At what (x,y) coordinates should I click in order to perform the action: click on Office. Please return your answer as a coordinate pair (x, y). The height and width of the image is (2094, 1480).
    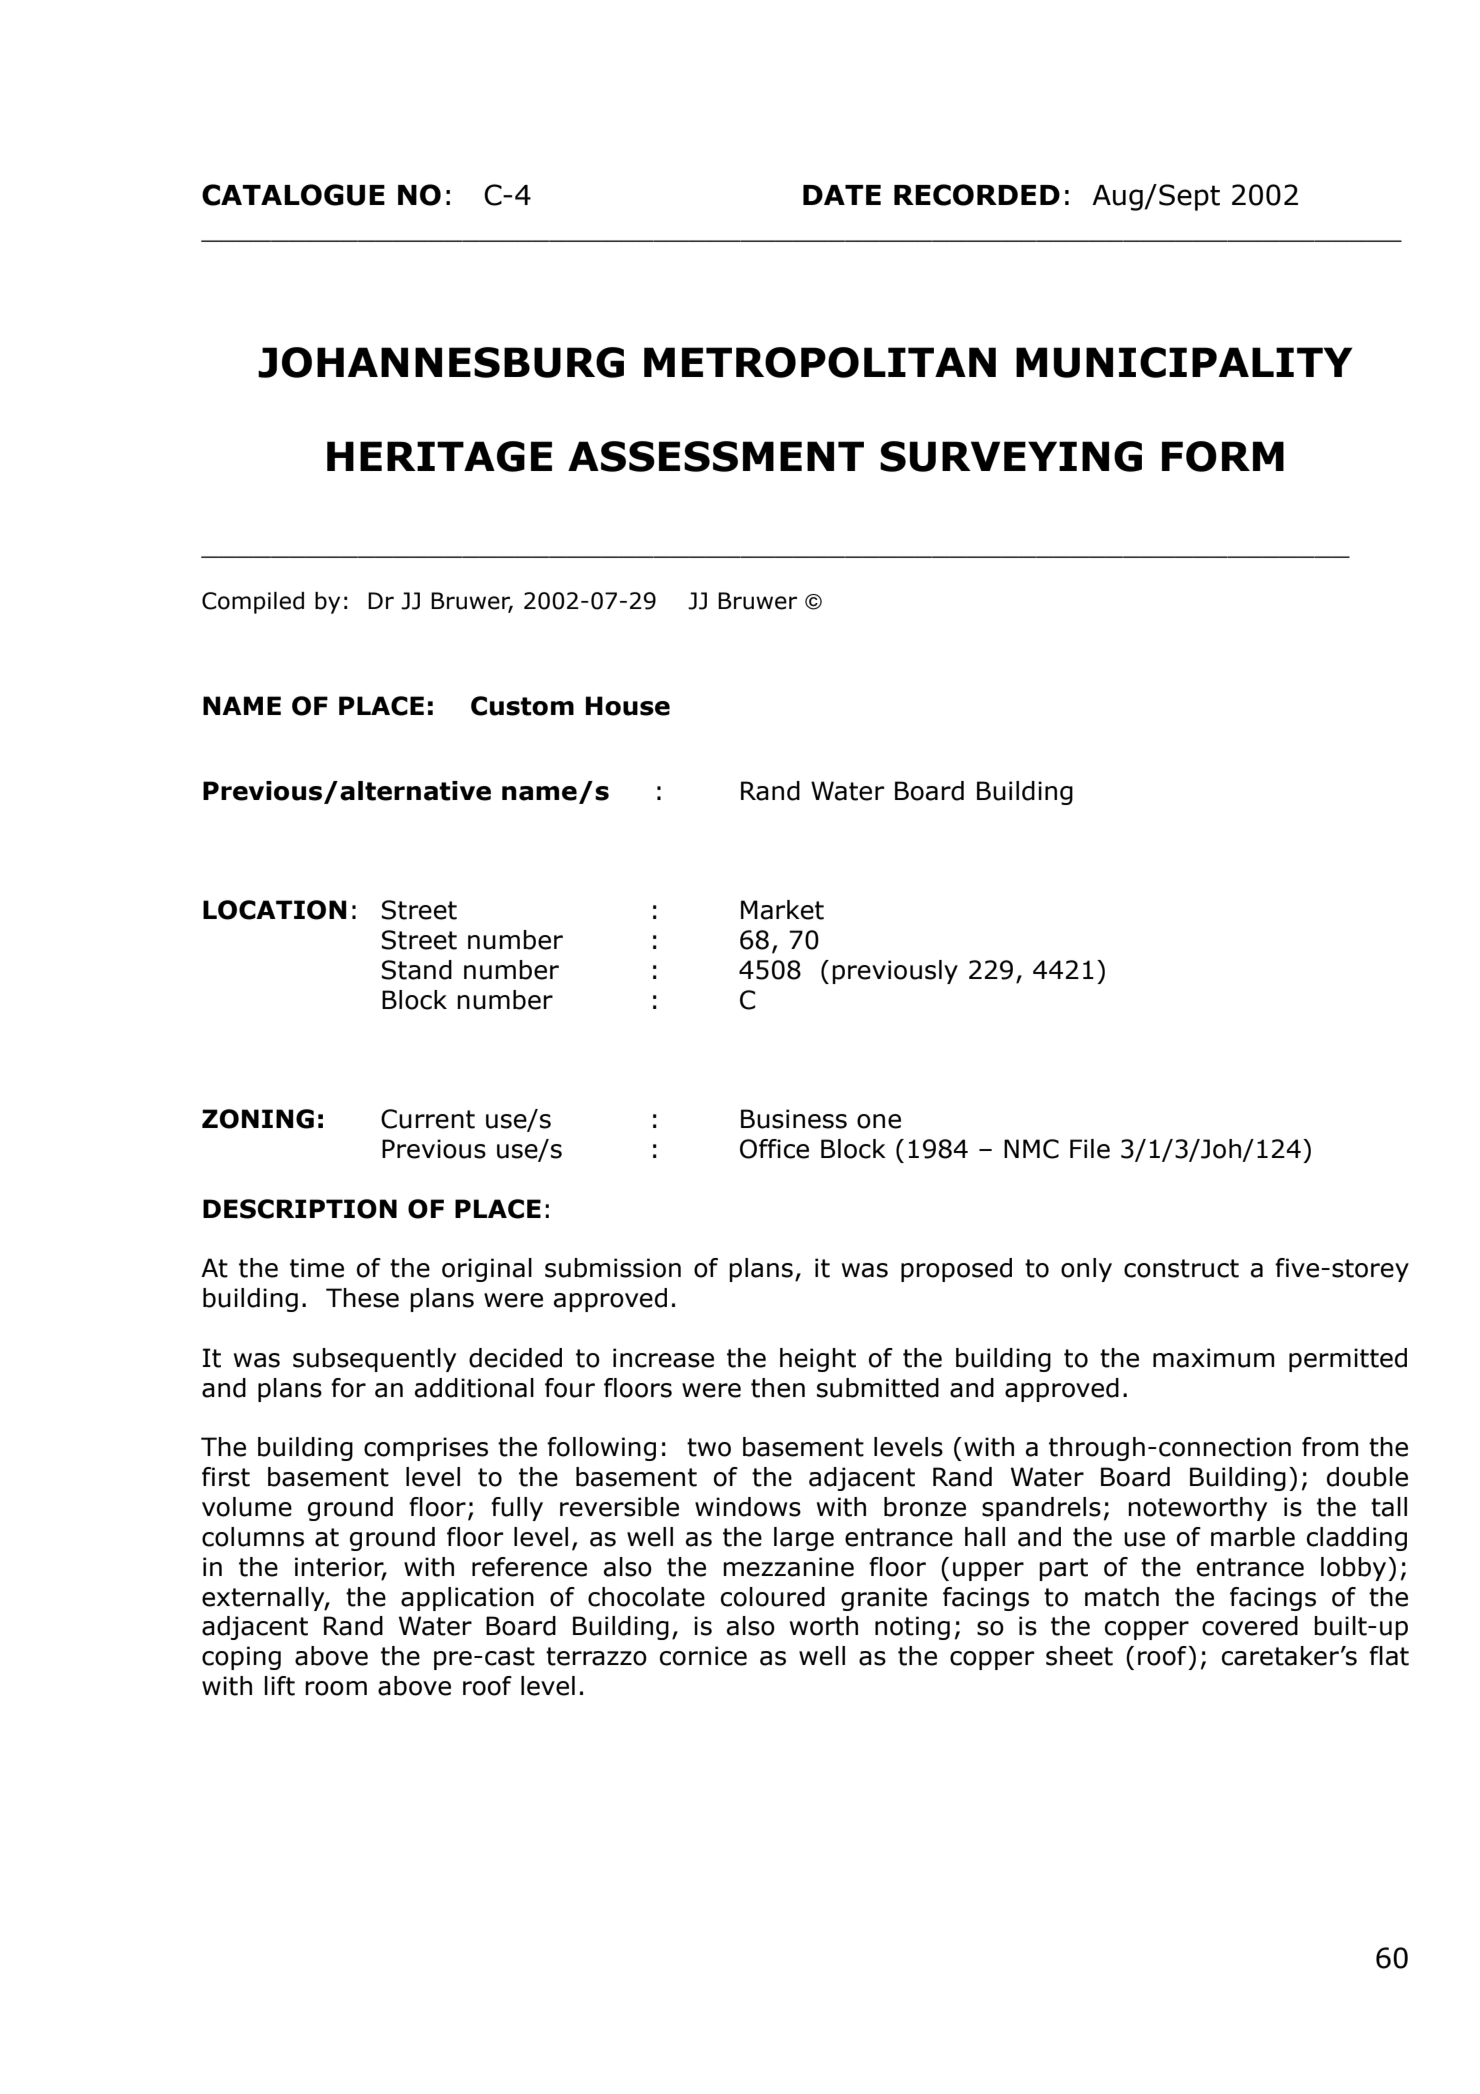
    Looking at the image, I should click on (774, 1149).
